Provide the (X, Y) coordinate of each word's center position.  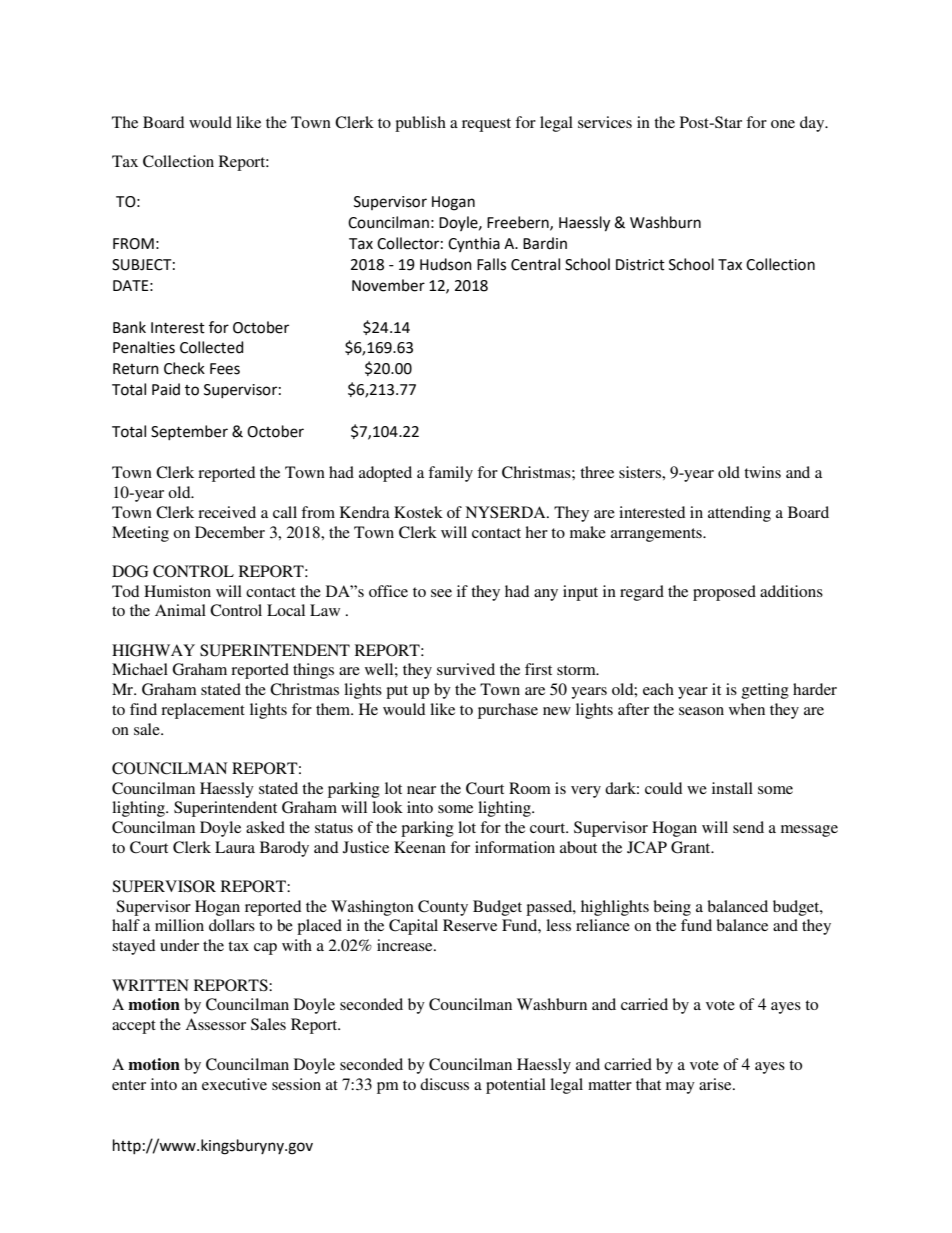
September (189, 432)
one (783, 124)
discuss (444, 1084)
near (421, 790)
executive (234, 1084)
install (732, 788)
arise (716, 1084)
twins (762, 472)
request (486, 125)
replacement (203, 711)
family (450, 474)
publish (420, 124)
